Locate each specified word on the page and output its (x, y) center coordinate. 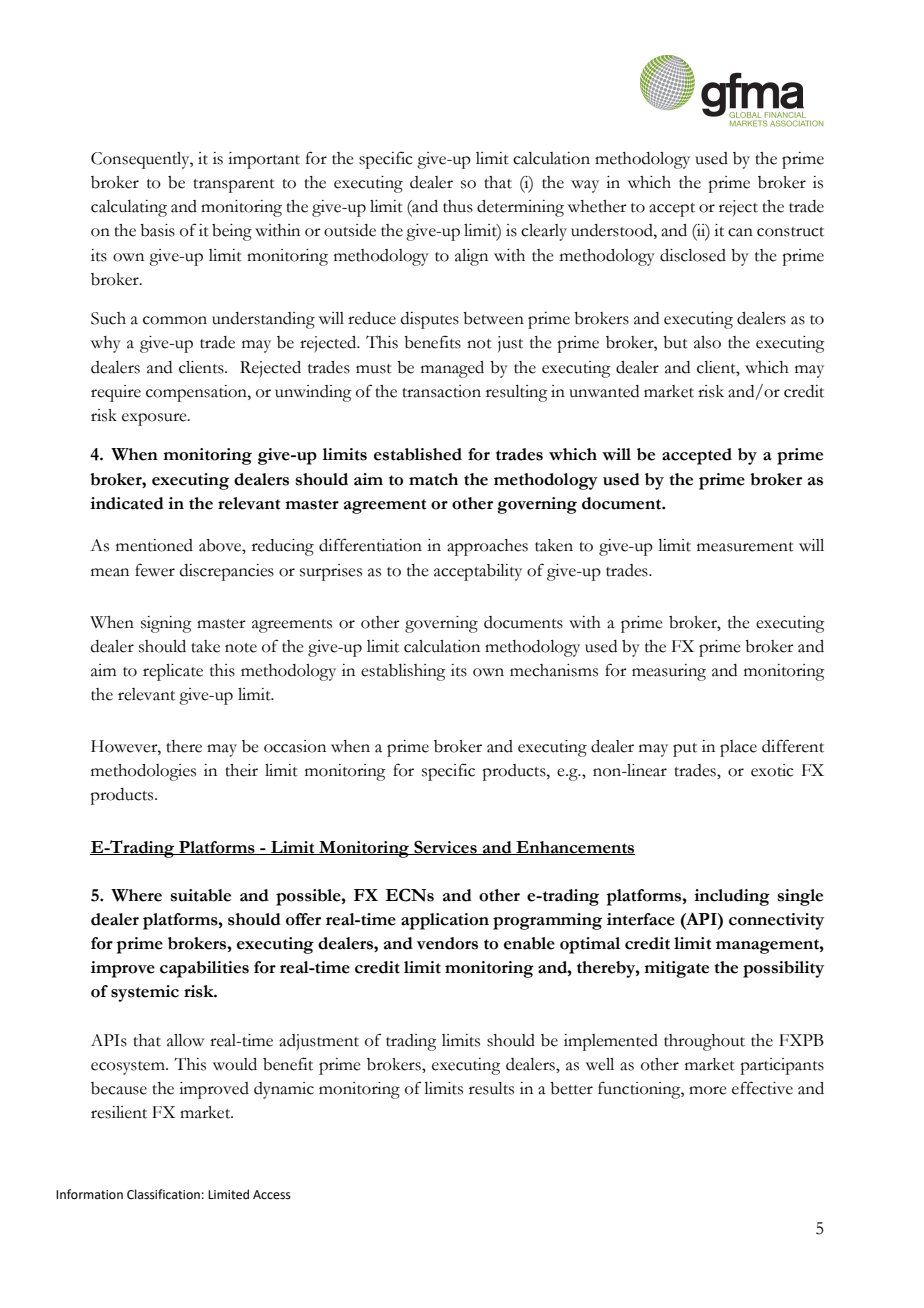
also (707, 342)
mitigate (676, 969)
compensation (197, 393)
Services (445, 847)
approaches (487, 547)
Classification (163, 1194)
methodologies (143, 772)
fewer (155, 570)
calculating (129, 208)
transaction (441, 391)
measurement (745, 547)
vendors (447, 943)
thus (458, 206)
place (738, 748)
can (740, 232)
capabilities (204, 969)
